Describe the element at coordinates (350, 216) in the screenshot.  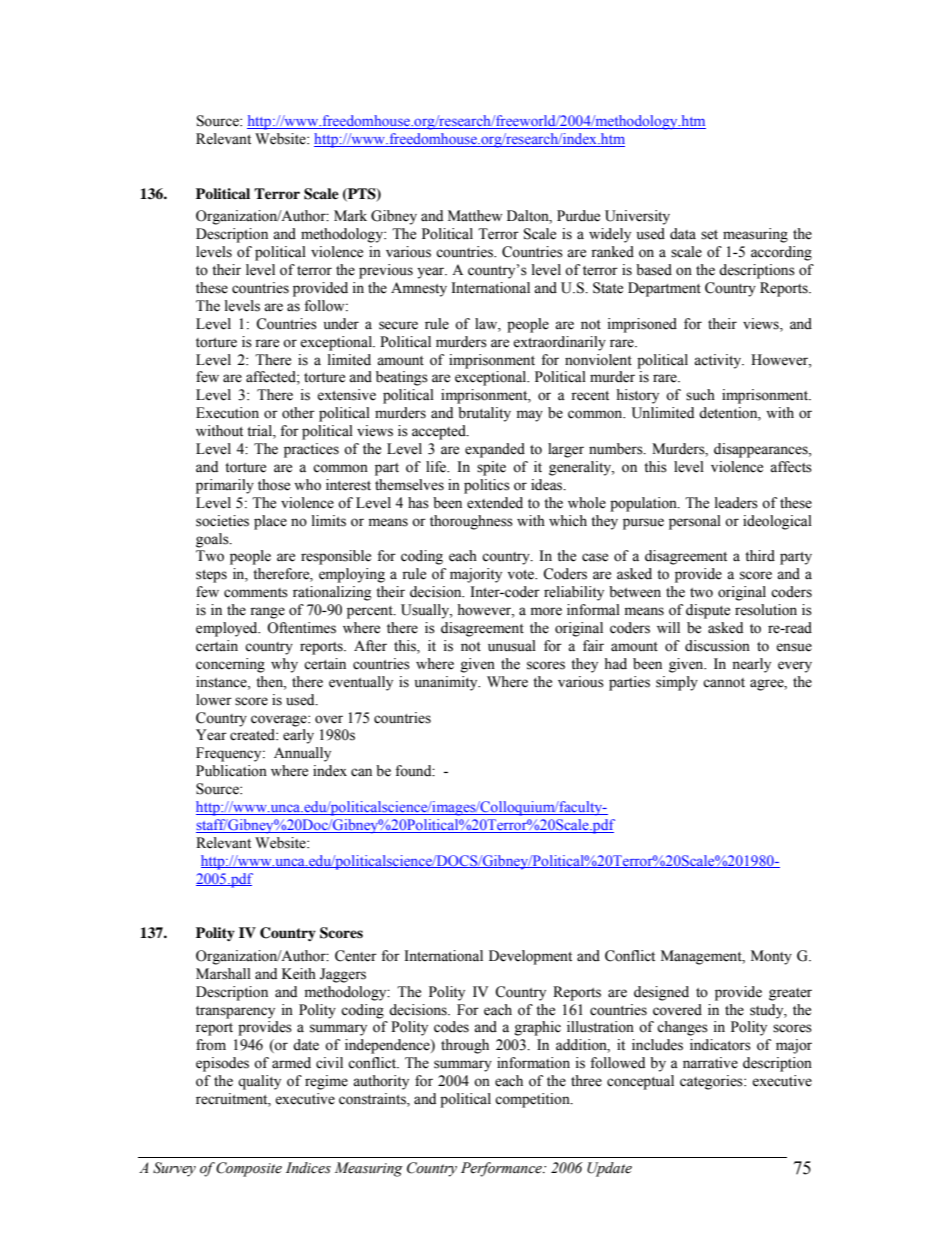
I see `Mark` at that location.
